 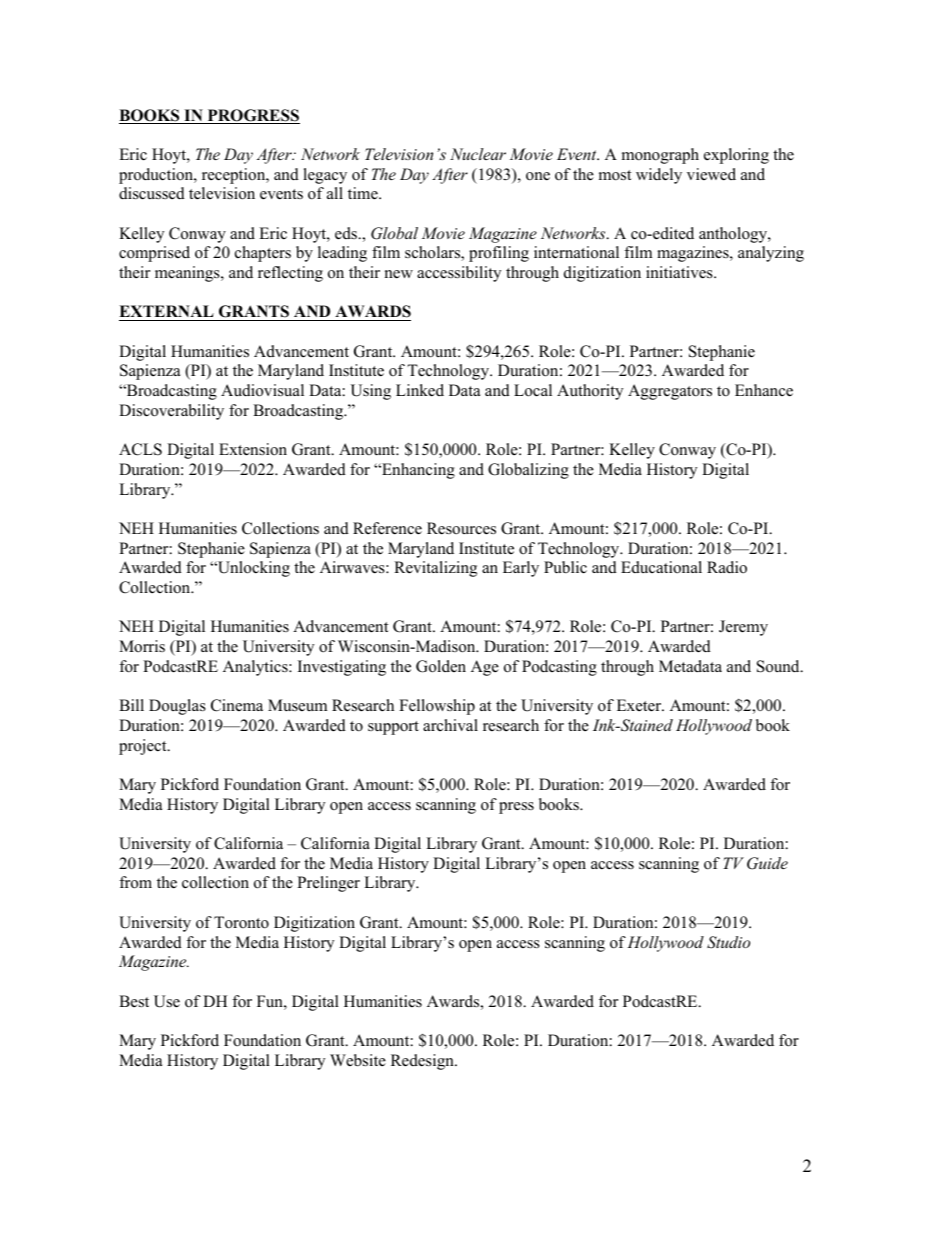 I want to click on project, so click(x=144, y=747).
